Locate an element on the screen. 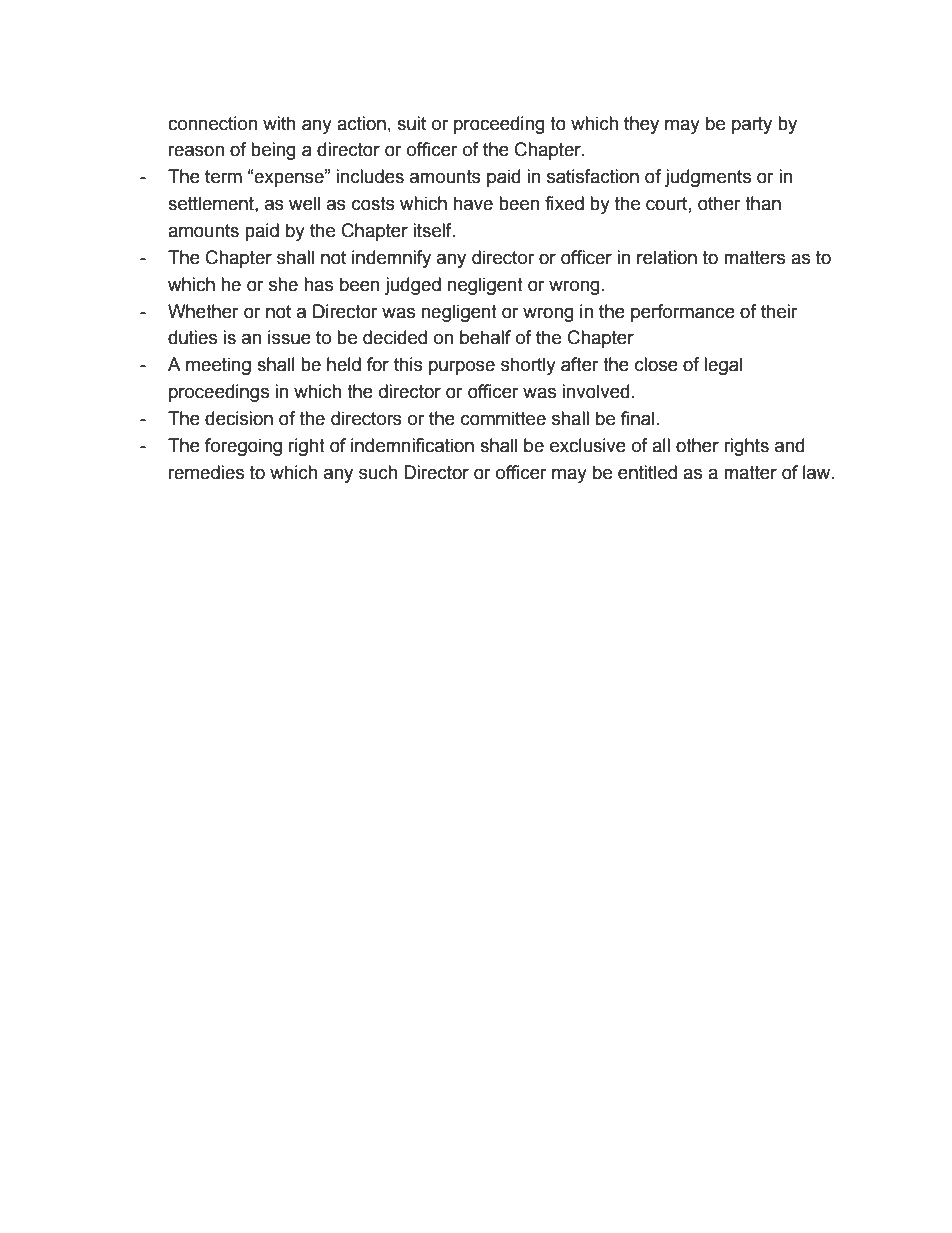 Image resolution: width=952 pixels, height=1233 pixels. party is located at coordinates (752, 125).
